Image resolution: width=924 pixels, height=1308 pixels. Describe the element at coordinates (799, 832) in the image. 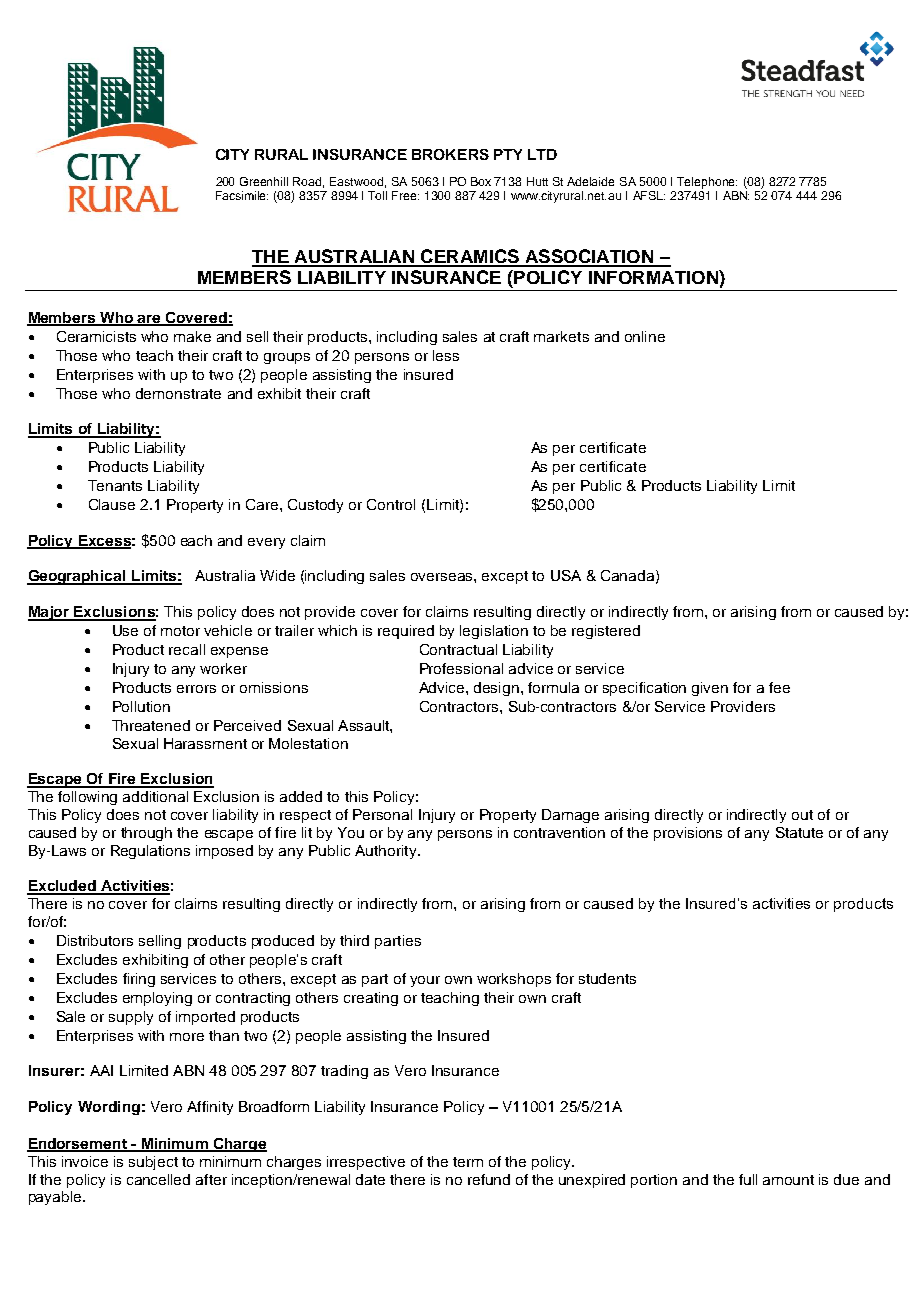

I see `Statute` at that location.
